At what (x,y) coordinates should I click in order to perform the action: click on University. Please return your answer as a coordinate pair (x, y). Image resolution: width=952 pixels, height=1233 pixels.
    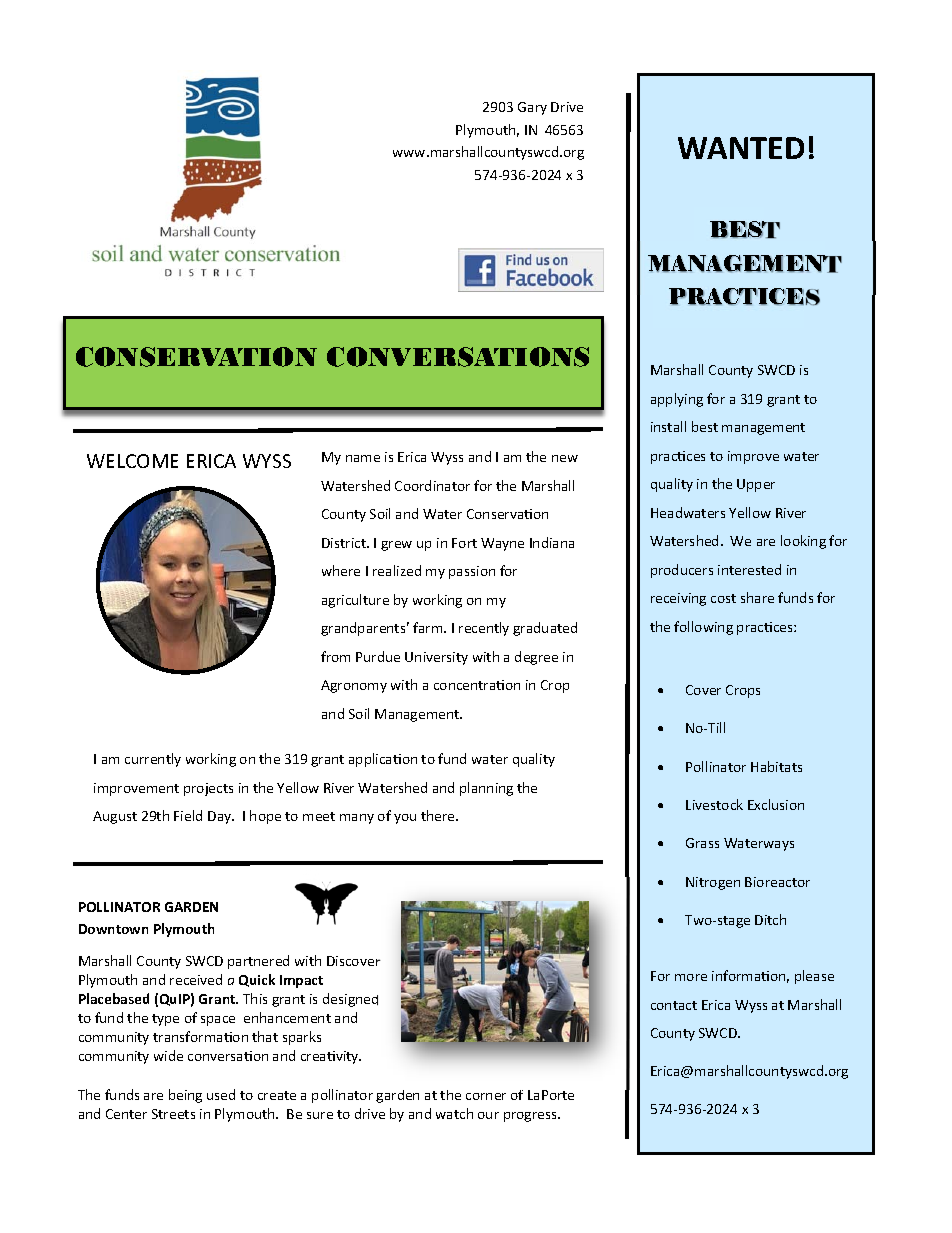
    Looking at the image, I should click on (436, 658).
